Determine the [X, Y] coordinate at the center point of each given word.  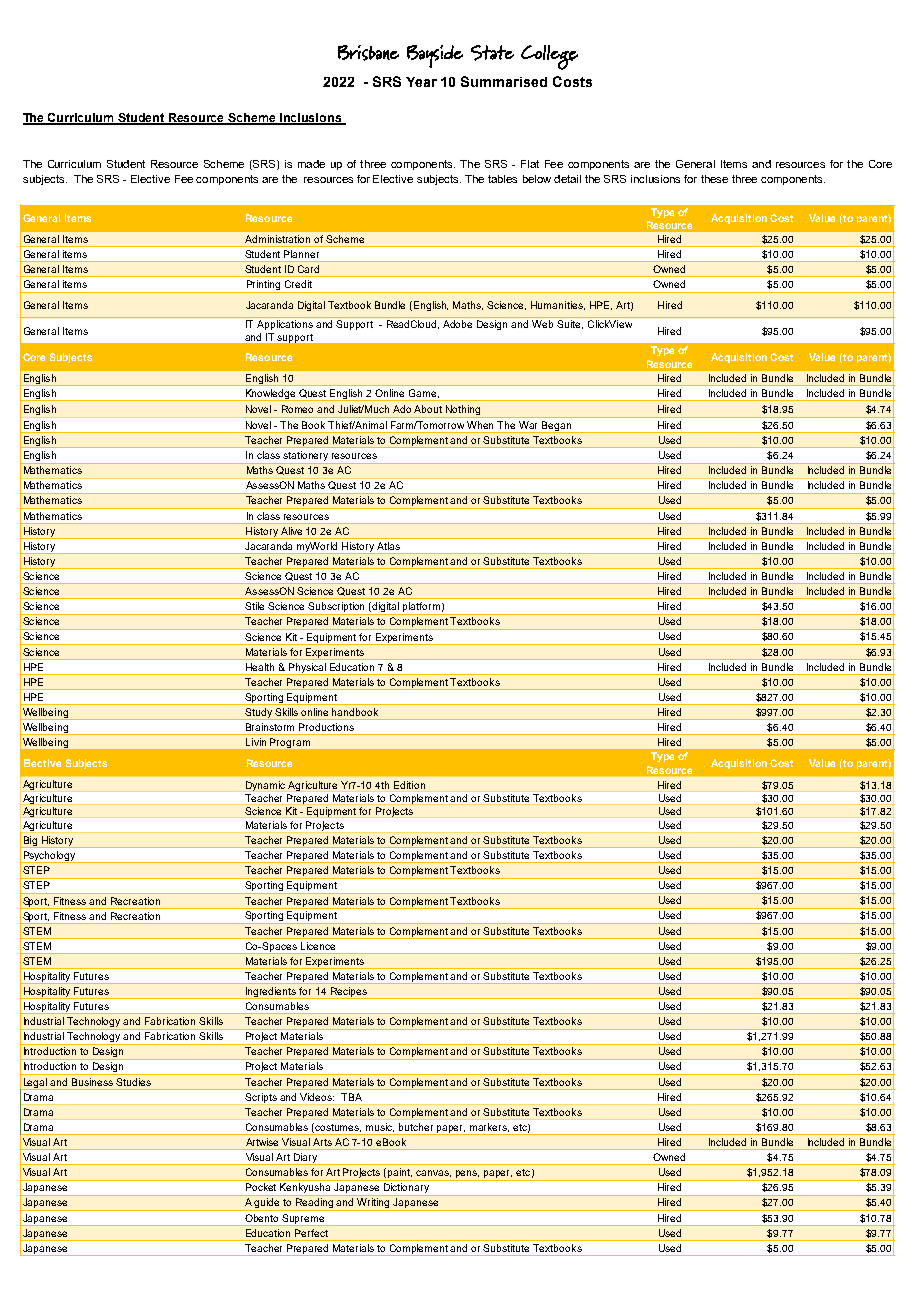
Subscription [337, 608]
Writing [374, 1204]
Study [258, 714]
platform [421, 608]
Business [92, 1082]
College [549, 57]
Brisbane [368, 53]
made [311, 164]
